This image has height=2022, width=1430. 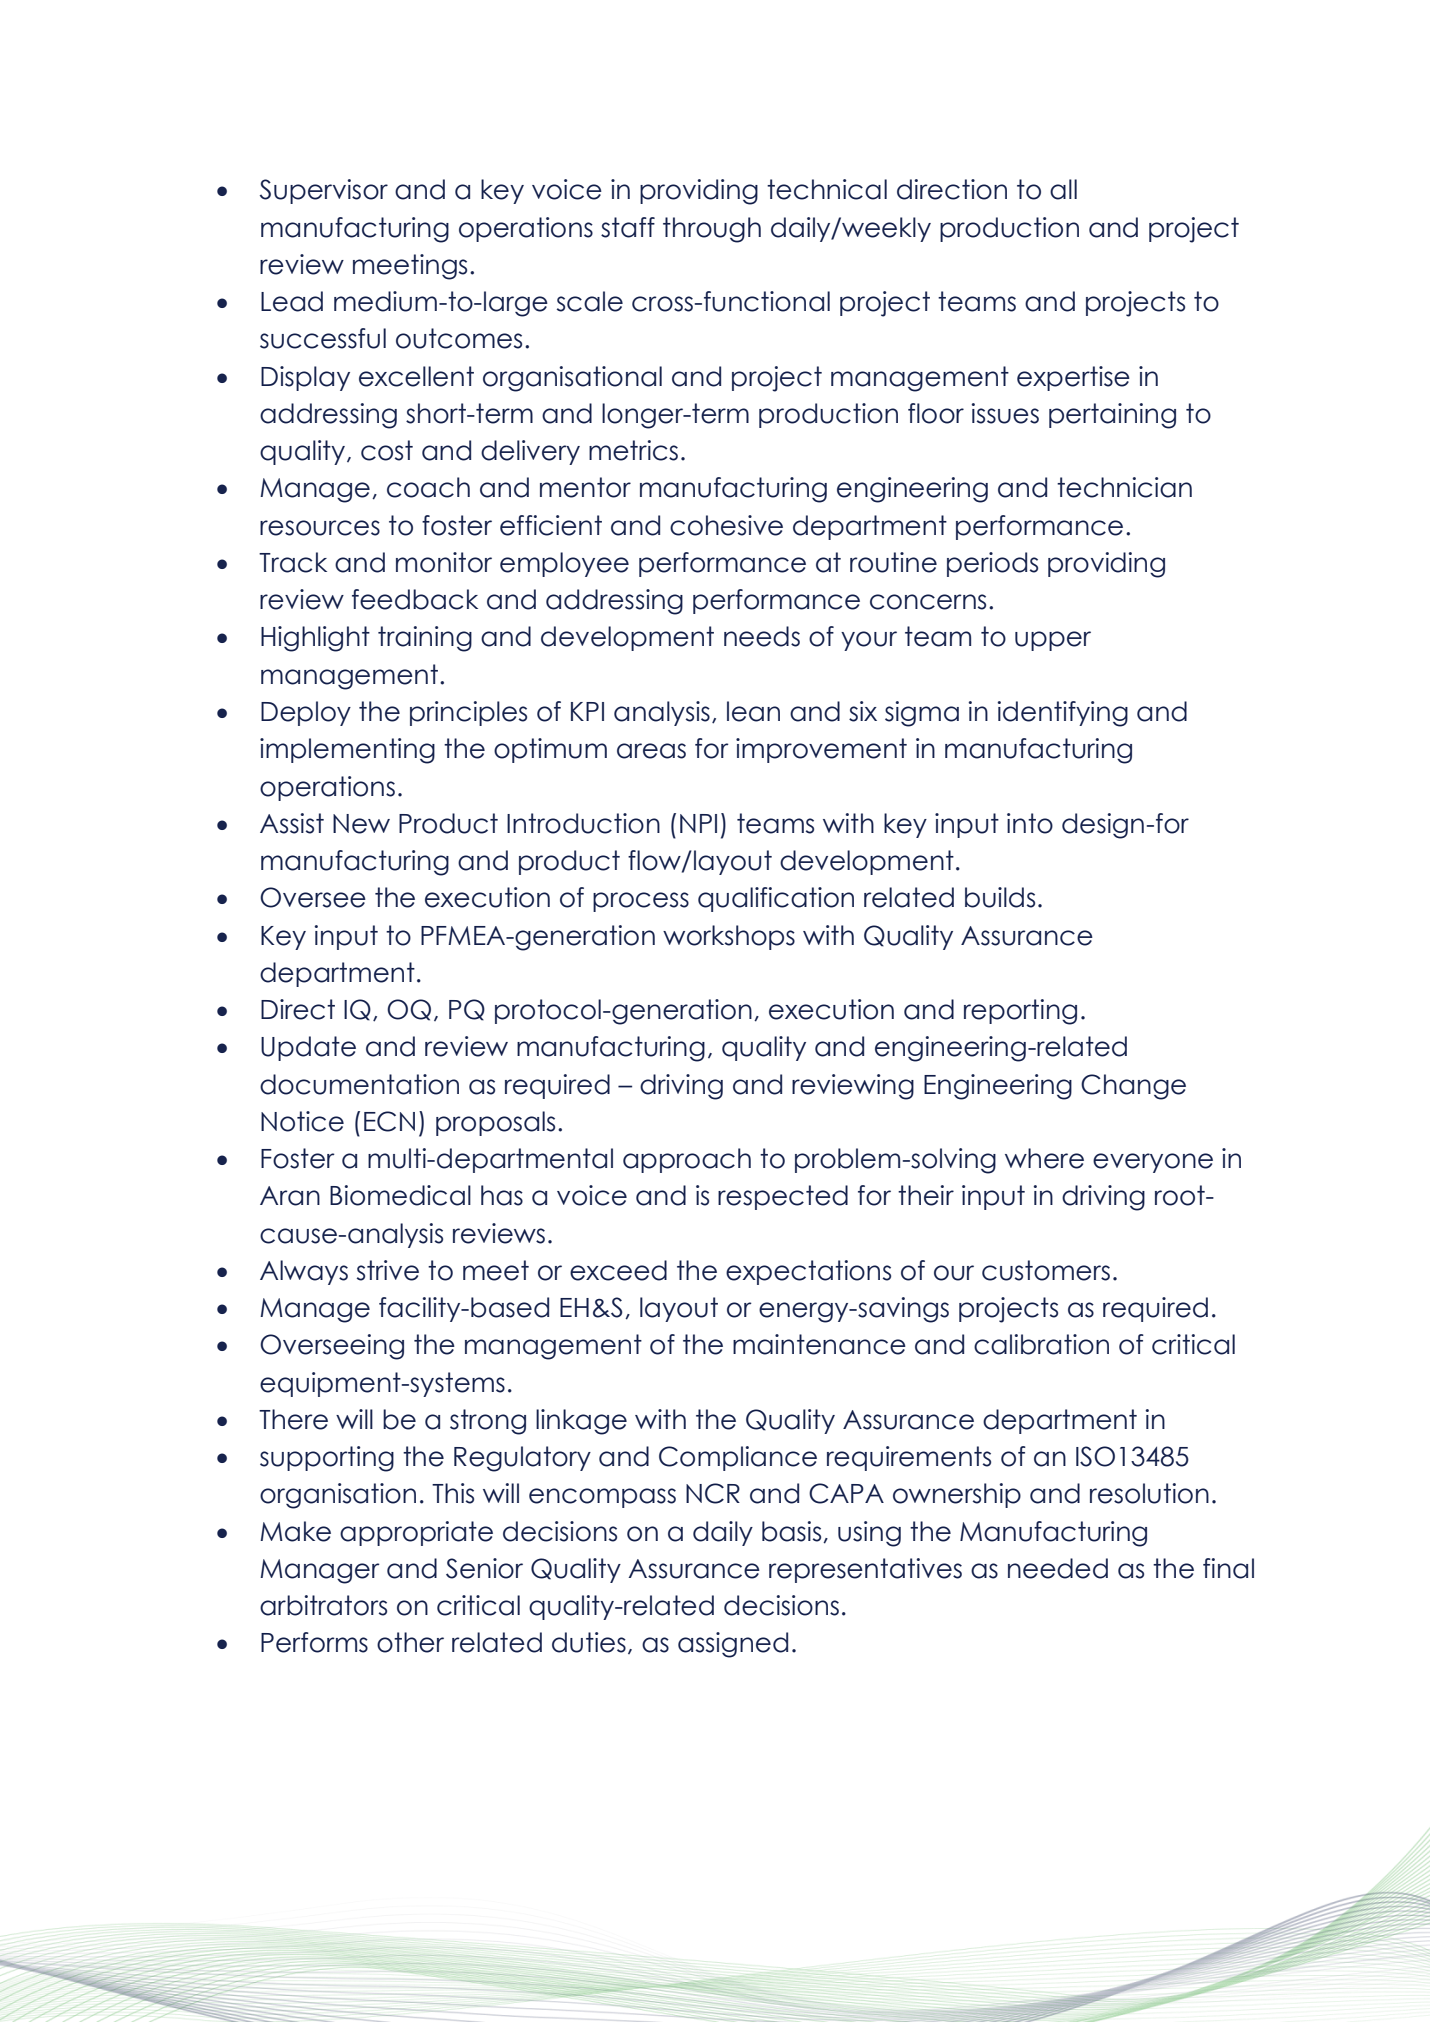 I want to click on Supervisor, so click(x=324, y=191).
